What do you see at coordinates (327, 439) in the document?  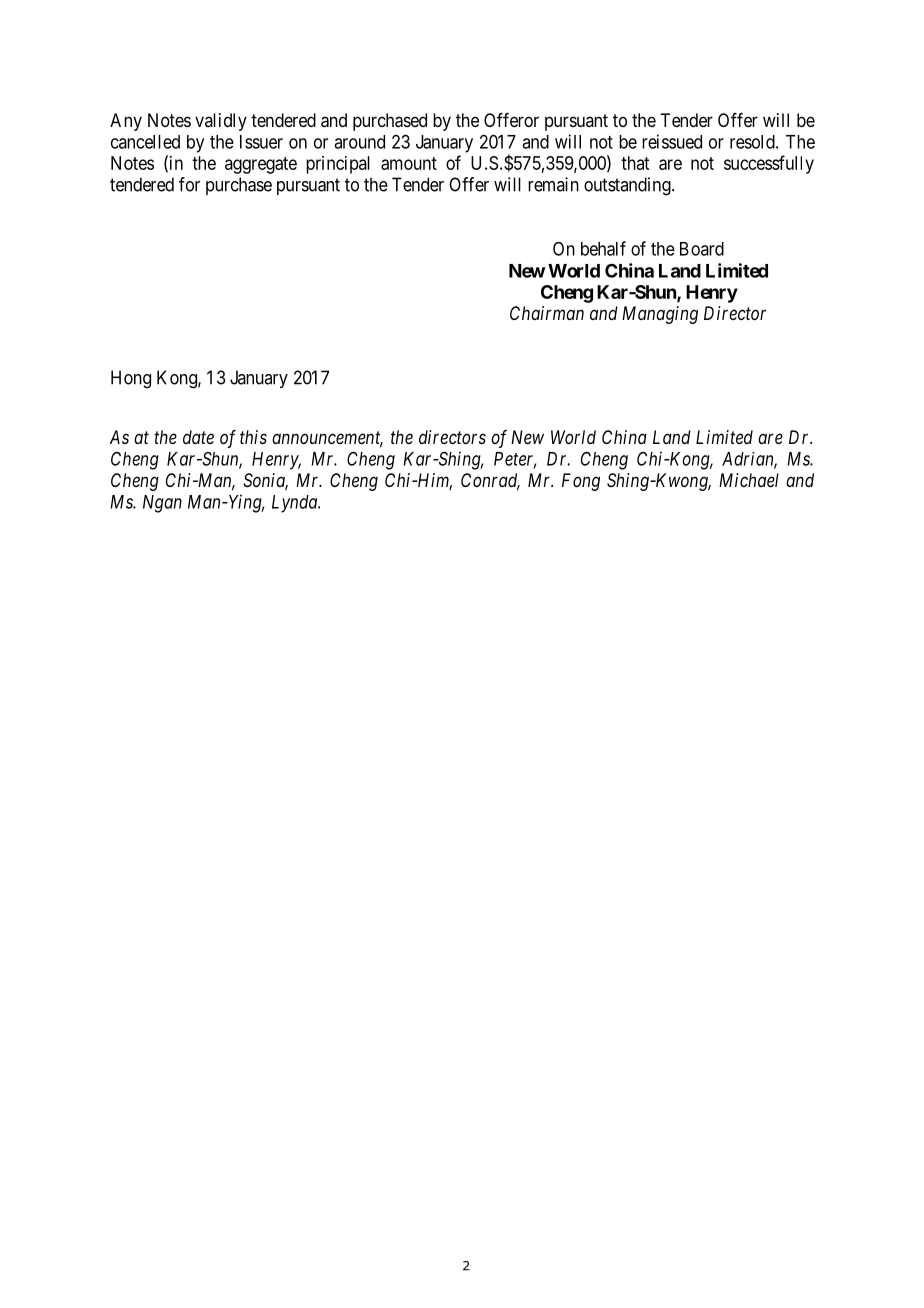 I see `announcement` at bounding box center [327, 439].
